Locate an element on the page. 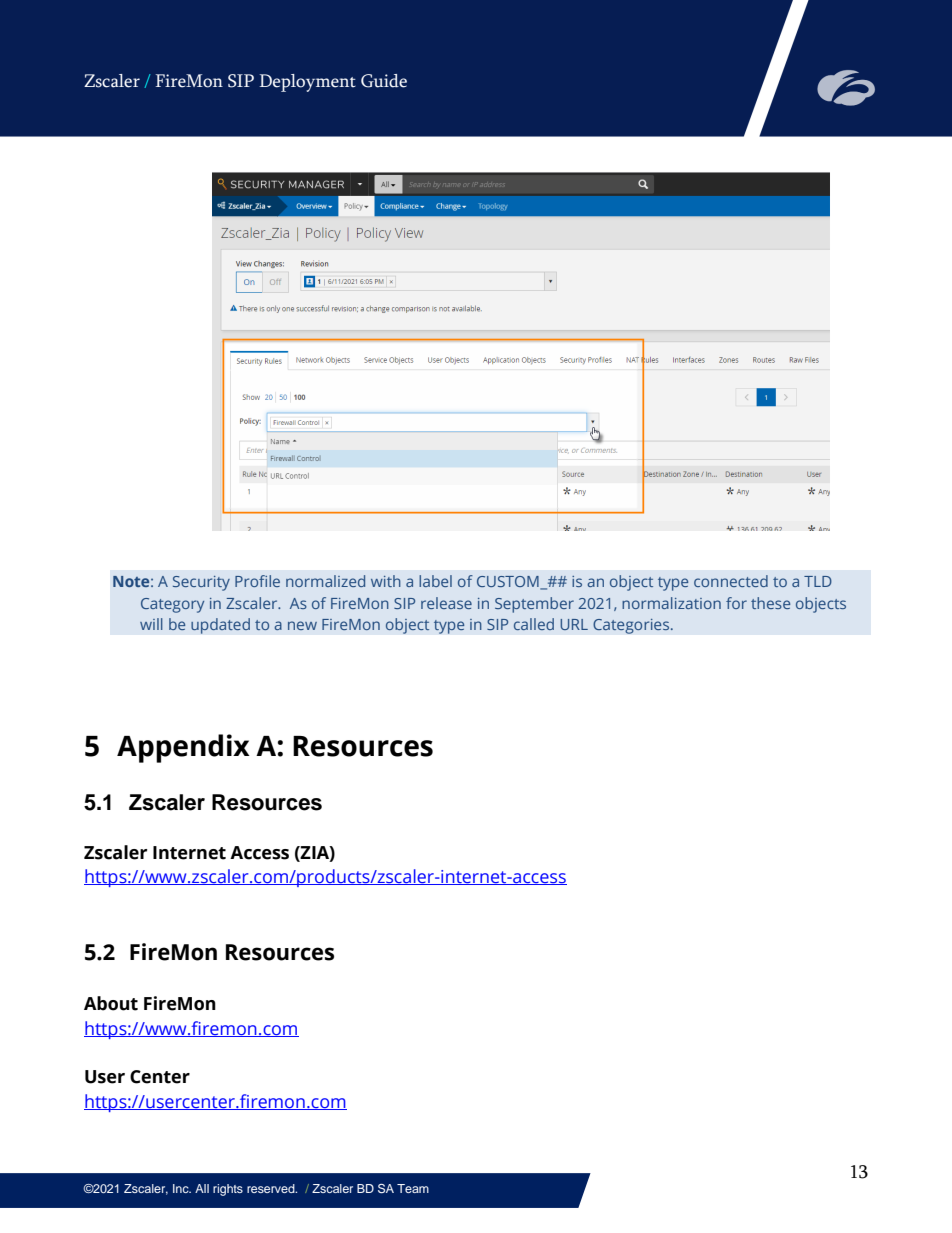 Image resolution: width=952 pixels, height=1233 pixels. connected is located at coordinates (731, 581).
